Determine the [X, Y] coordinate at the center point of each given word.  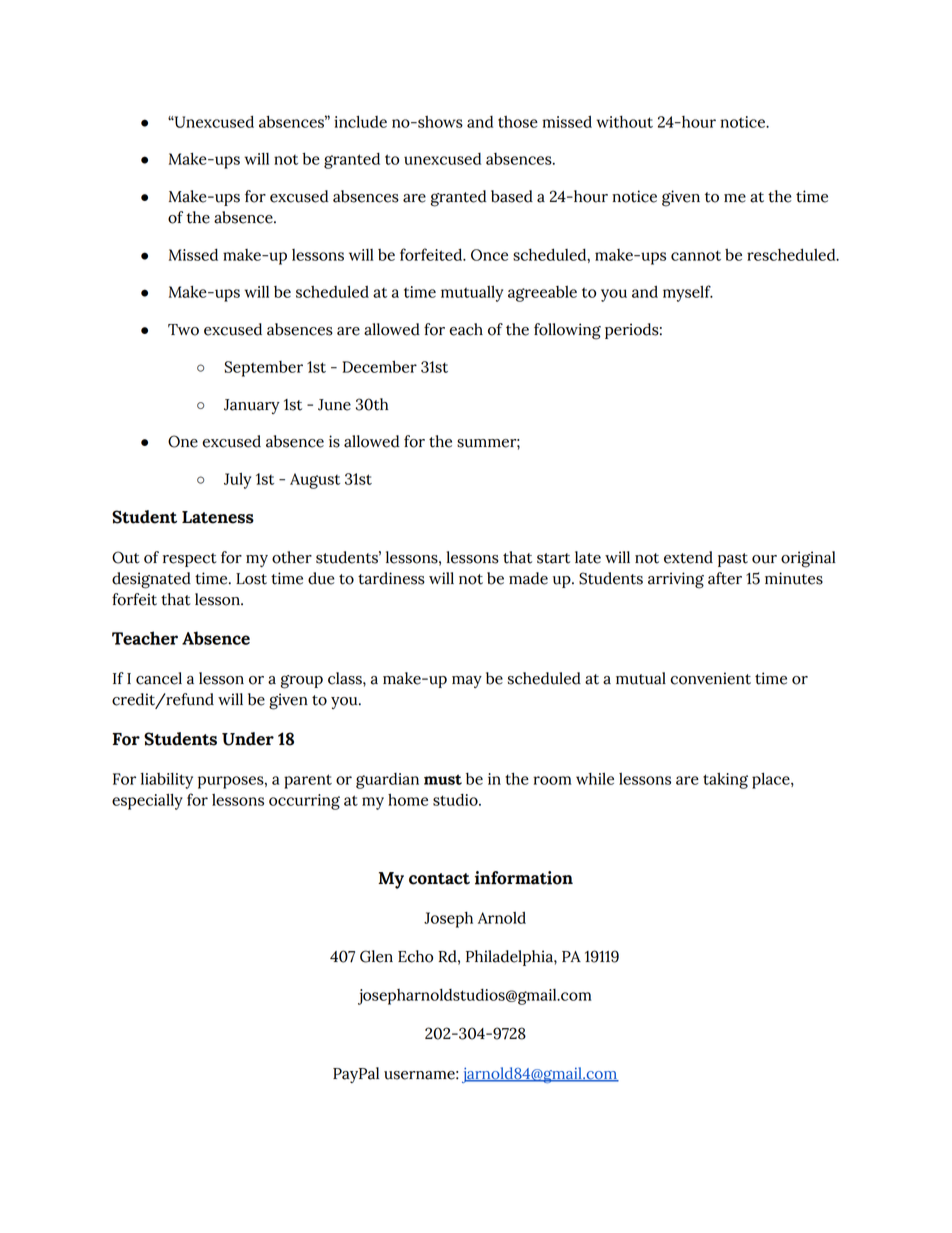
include [360, 121]
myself [688, 293]
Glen [376, 956]
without [624, 122]
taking [725, 780]
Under [248, 739]
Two [183, 330]
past [733, 560]
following [567, 331]
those [518, 122]
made [528, 578]
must [443, 779]
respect [190, 560]
